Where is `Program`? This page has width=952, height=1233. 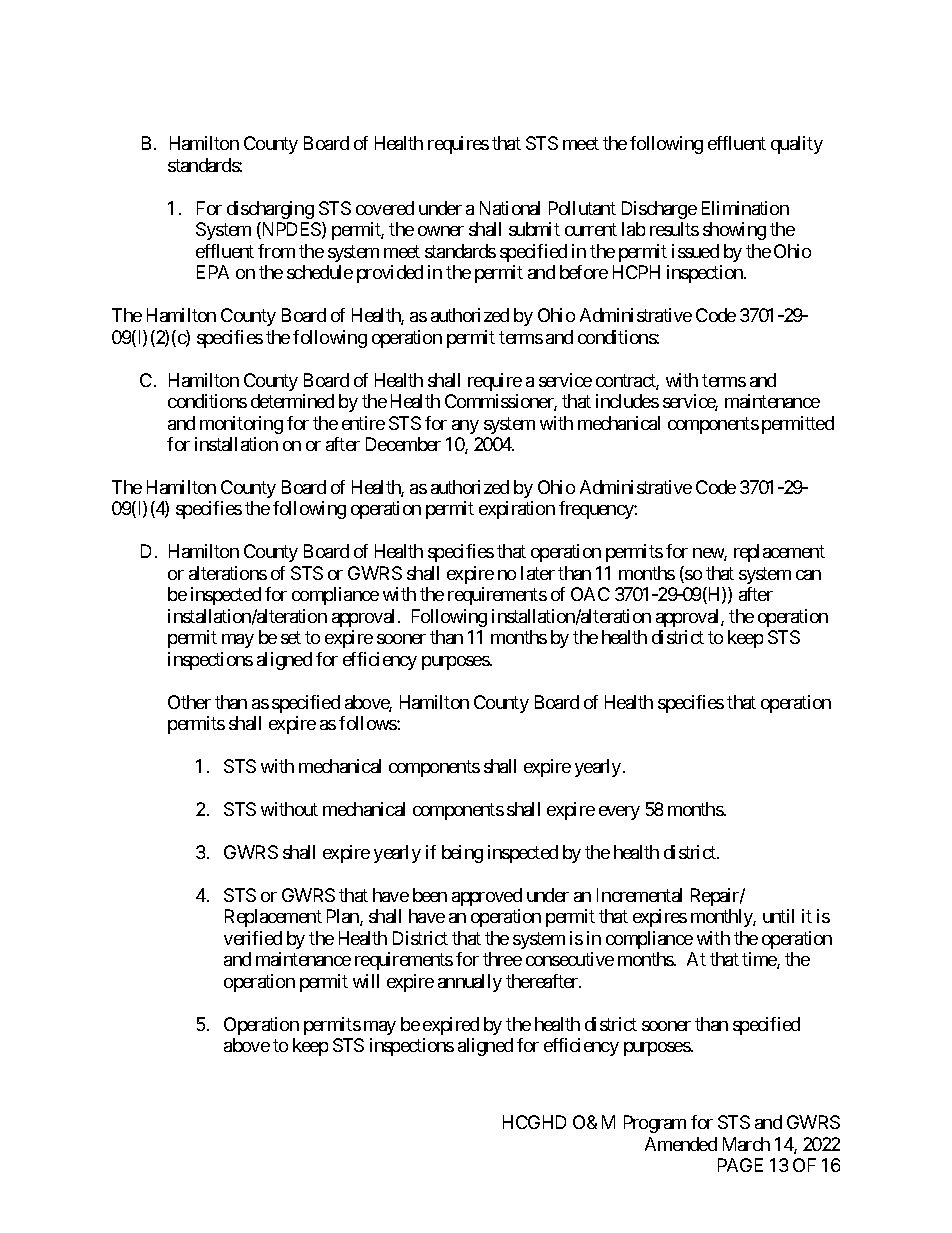
Program is located at coordinates (655, 1124).
